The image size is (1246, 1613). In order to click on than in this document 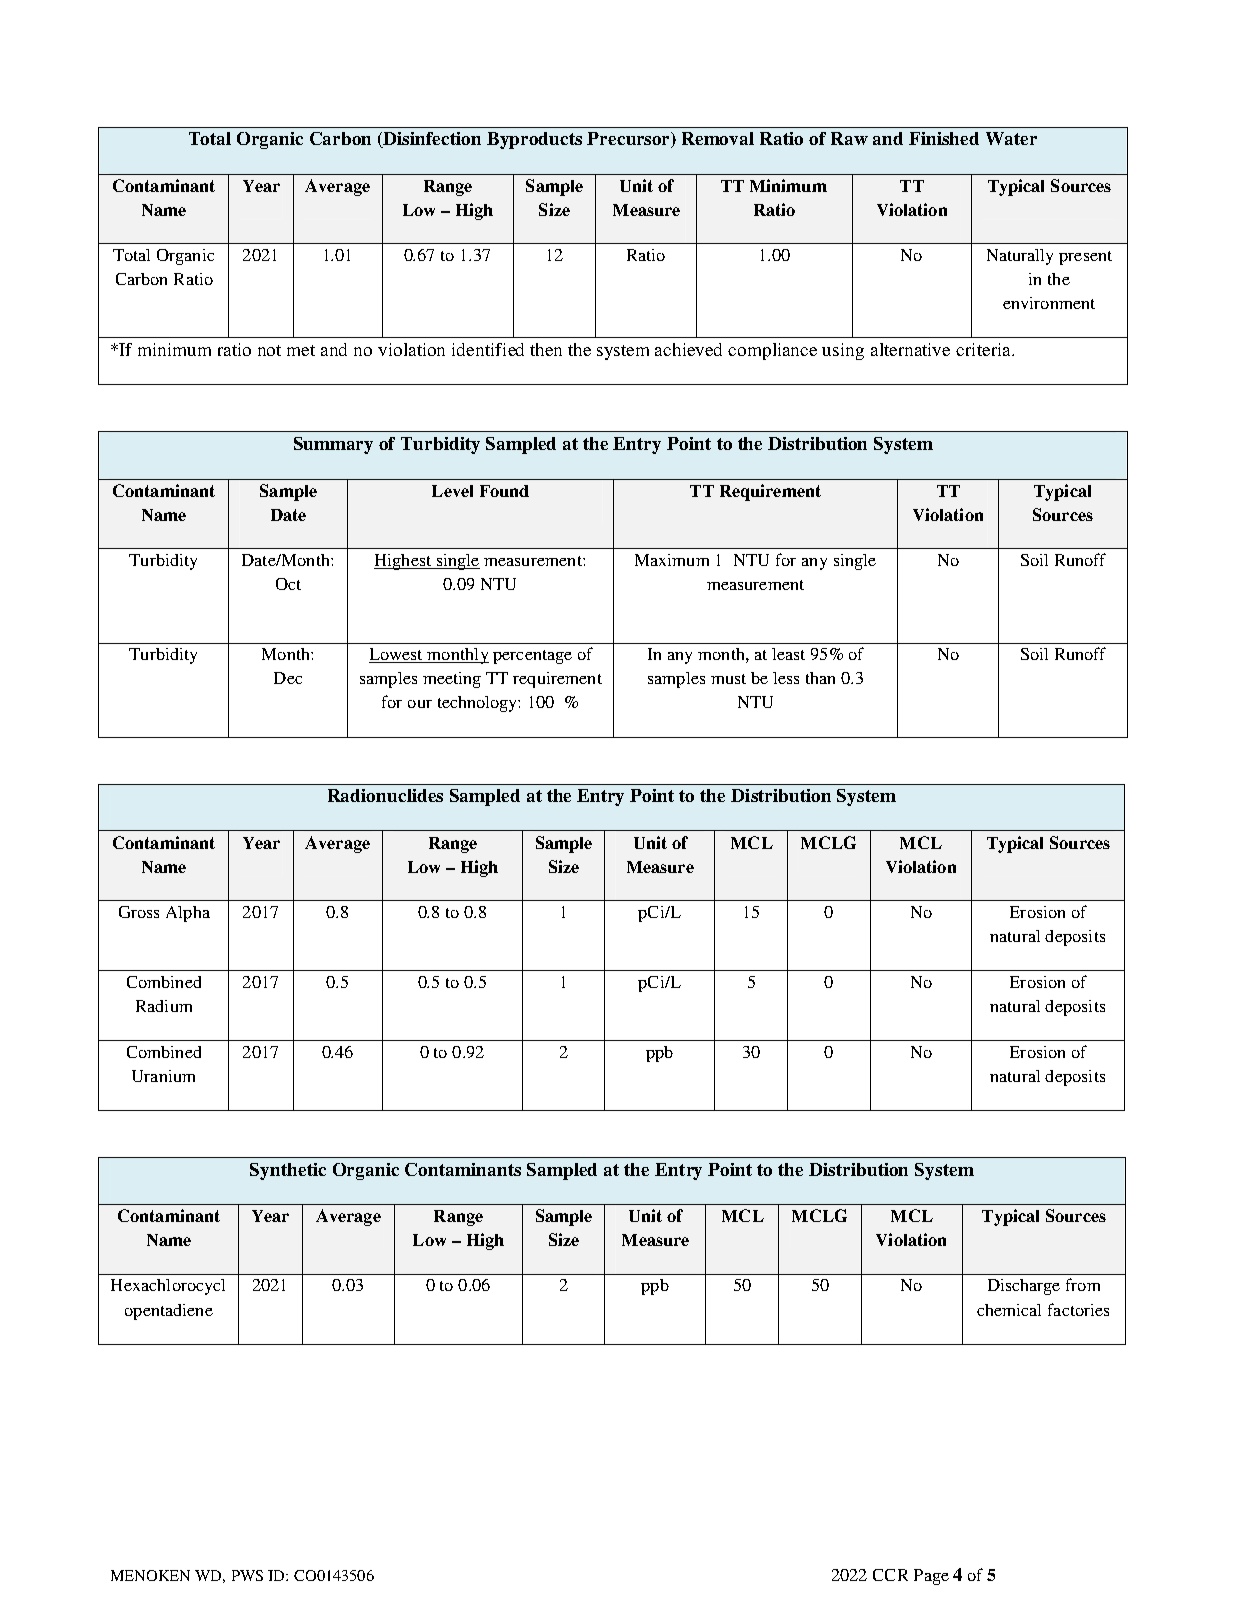, I will do `click(820, 678)`.
